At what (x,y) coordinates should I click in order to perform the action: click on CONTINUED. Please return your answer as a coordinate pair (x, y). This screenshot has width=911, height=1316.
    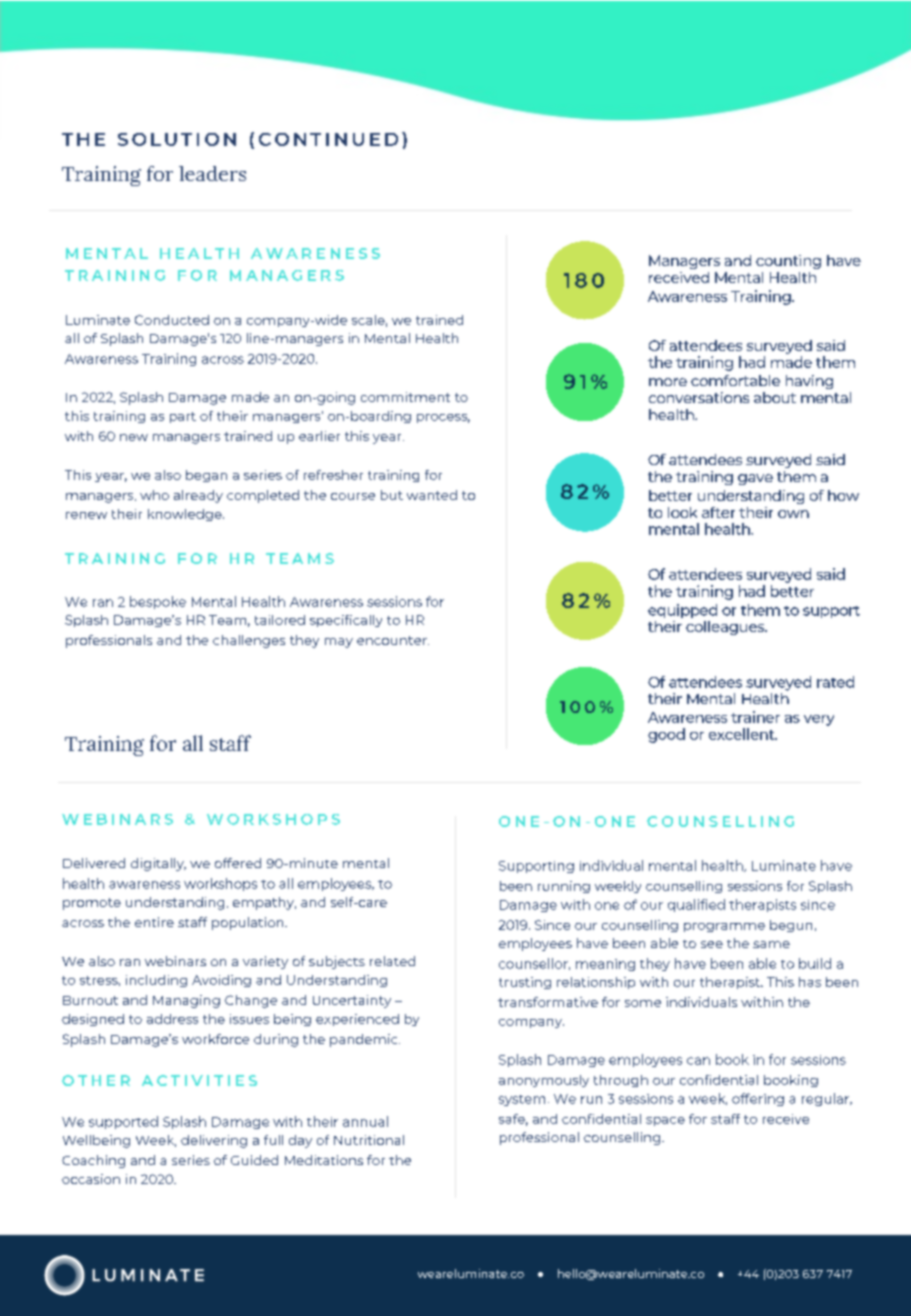
    Looking at the image, I should click on (328, 139).
